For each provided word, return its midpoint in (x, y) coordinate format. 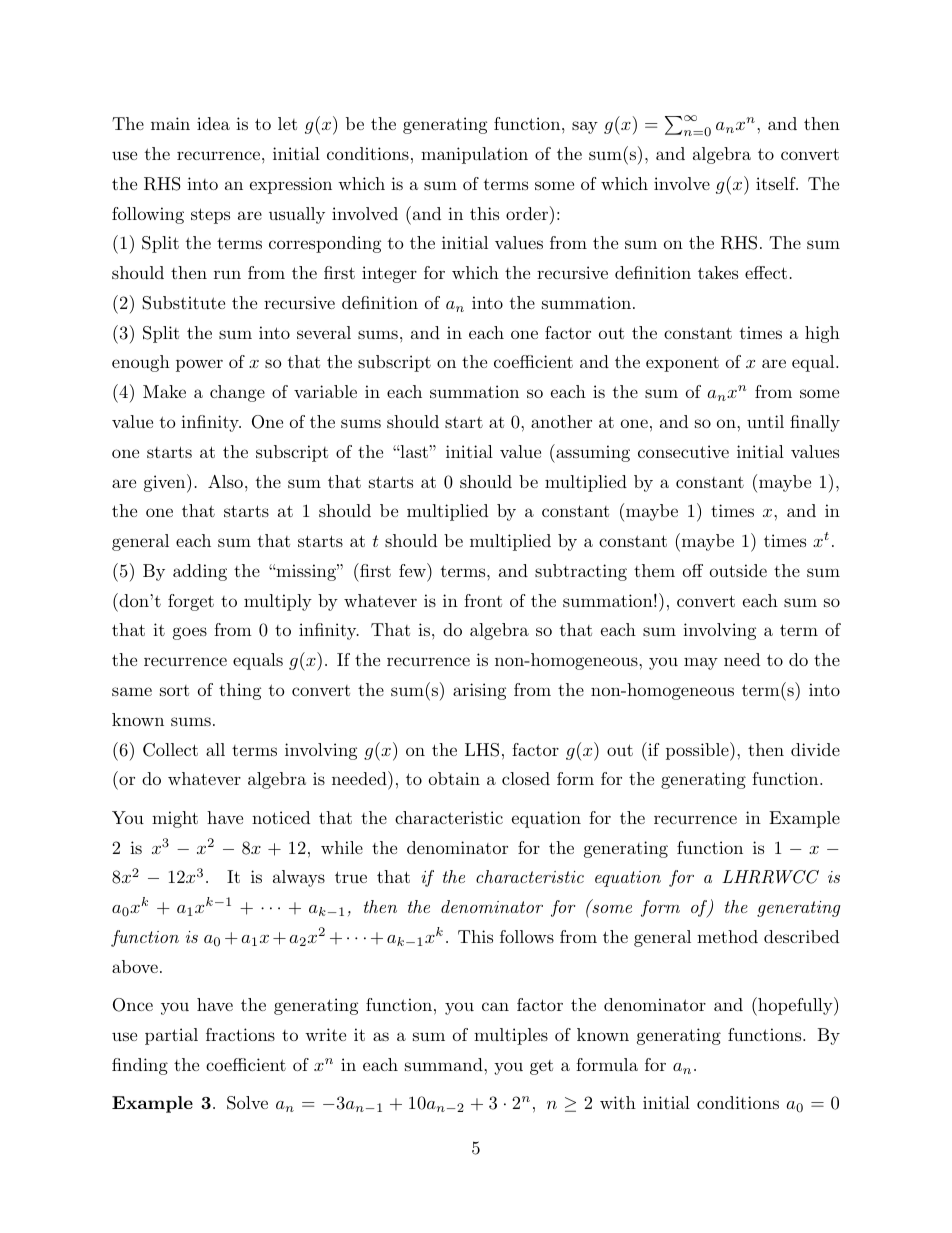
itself (777, 183)
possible (698, 751)
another (561, 421)
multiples (511, 1036)
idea (213, 123)
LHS (482, 750)
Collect (170, 750)
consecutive (683, 451)
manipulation (474, 155)
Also (225, 481)
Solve (247, 1103)
